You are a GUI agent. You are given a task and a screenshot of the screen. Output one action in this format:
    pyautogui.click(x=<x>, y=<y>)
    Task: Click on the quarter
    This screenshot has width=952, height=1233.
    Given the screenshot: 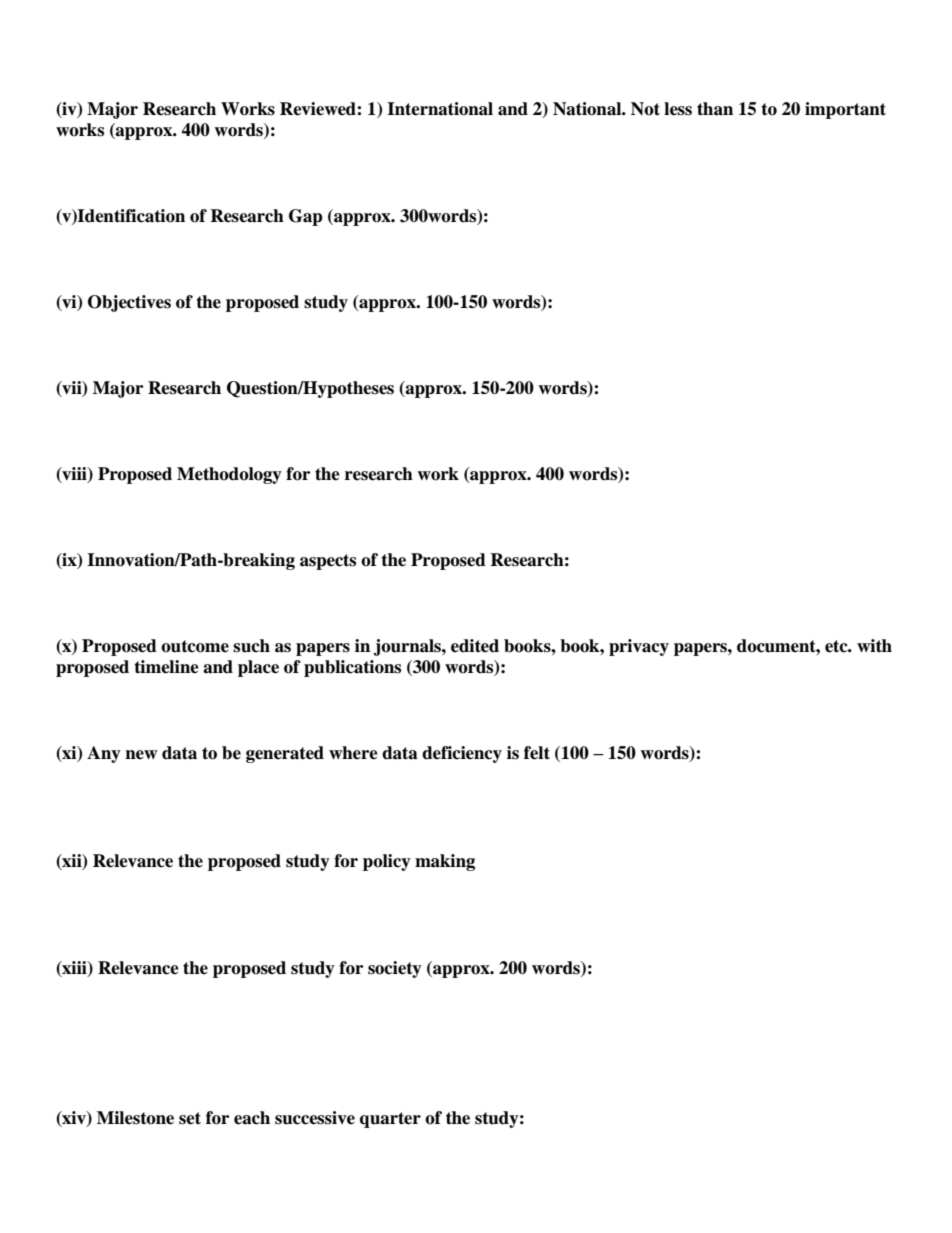 What is the action you would take?
    pyautogui.click(x=390, y=1120)
